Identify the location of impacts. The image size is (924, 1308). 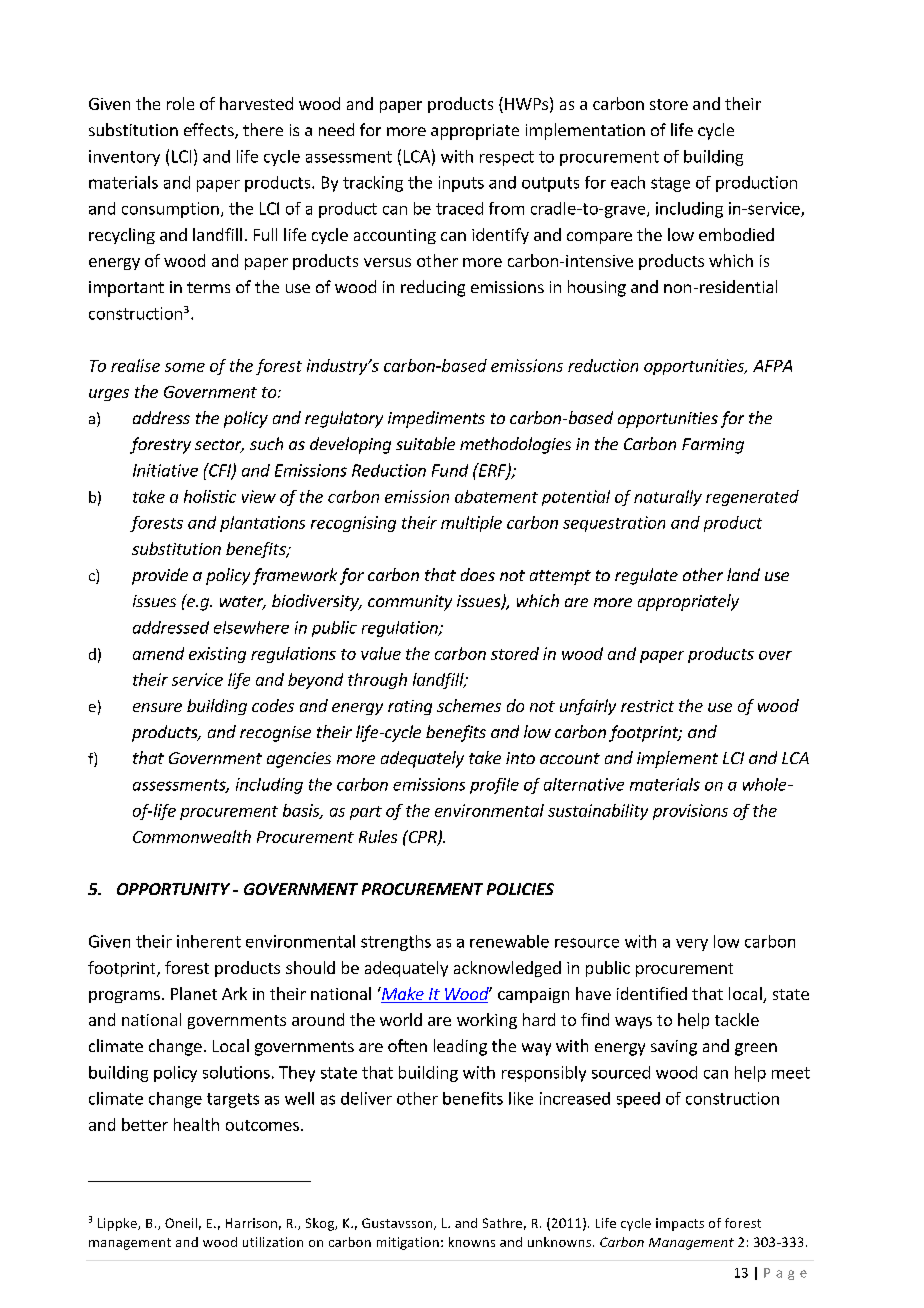
(680, 1224).
